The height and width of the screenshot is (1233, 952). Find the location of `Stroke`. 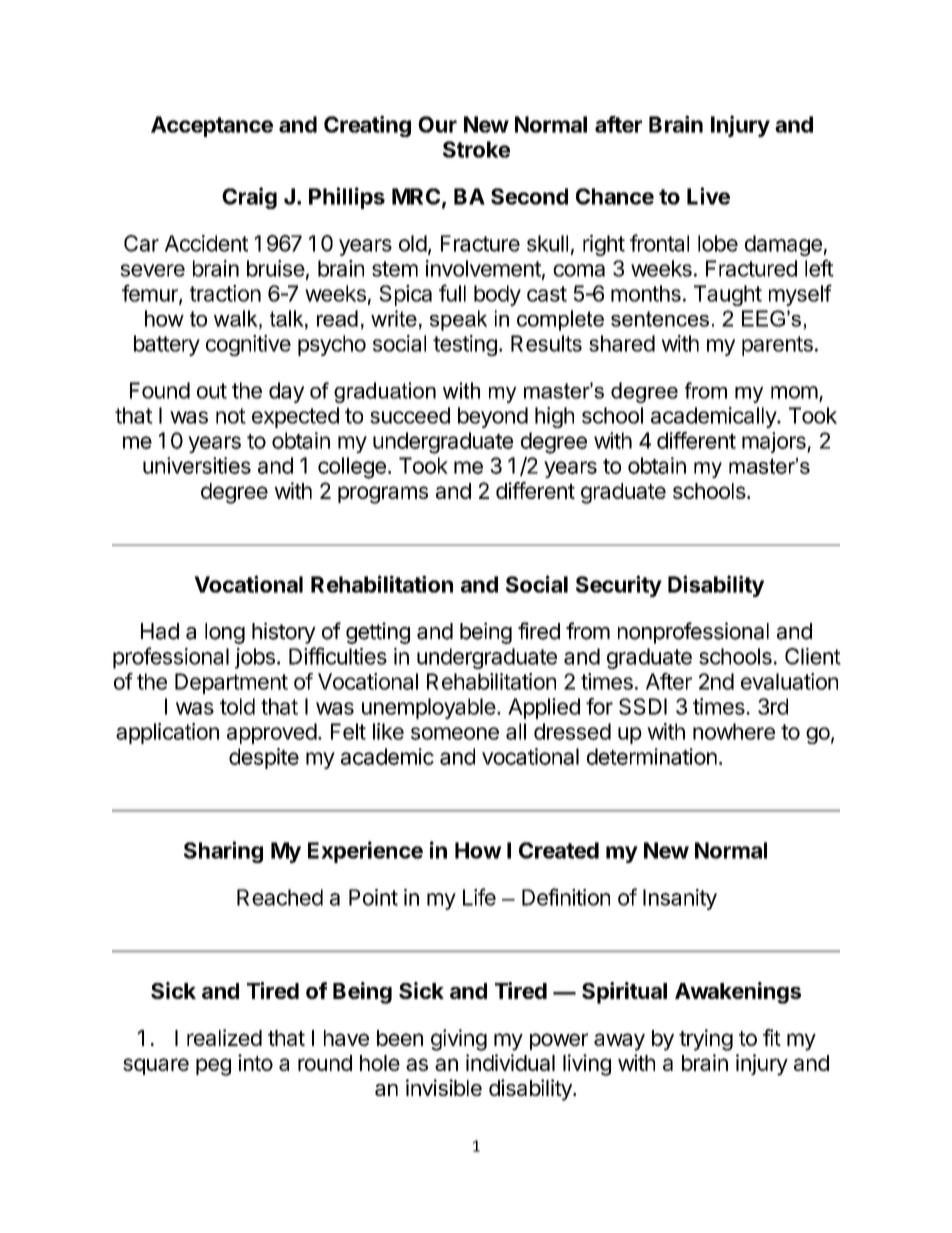

Stroke is located at coordinates (476, 149).
